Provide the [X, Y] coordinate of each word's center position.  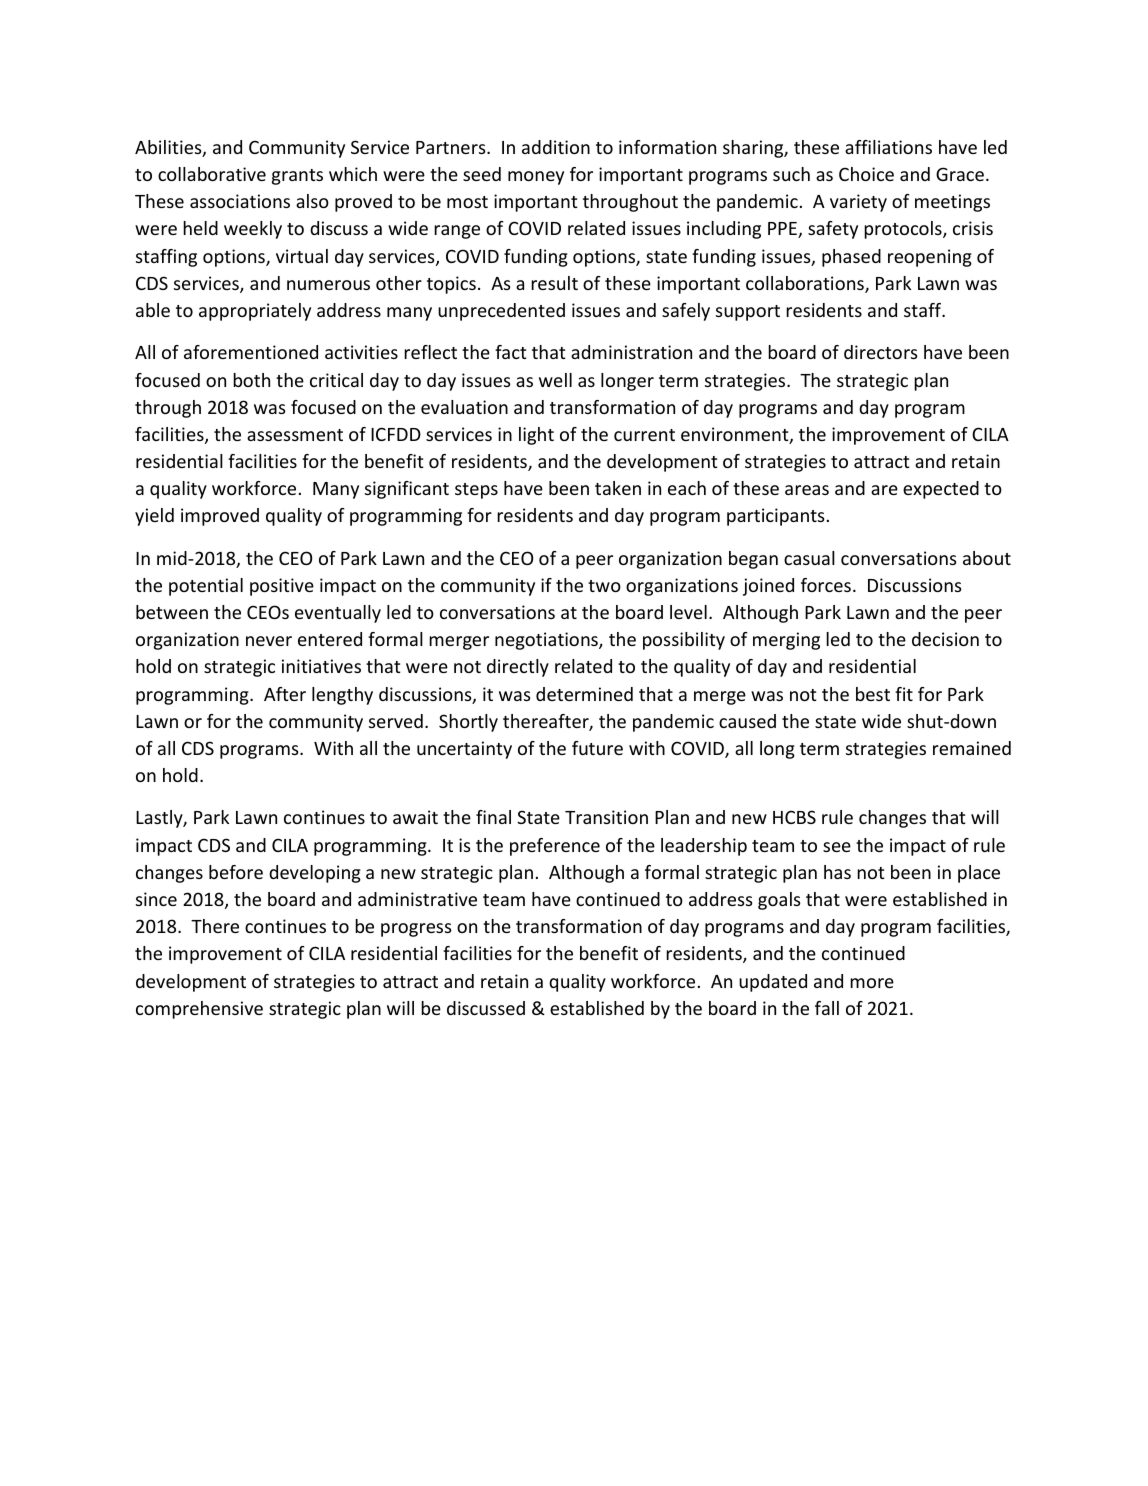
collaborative [212, 174]
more [872, 983]
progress [416, 930]
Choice [866, 174]
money [536, 178]
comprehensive [199, 1010]
